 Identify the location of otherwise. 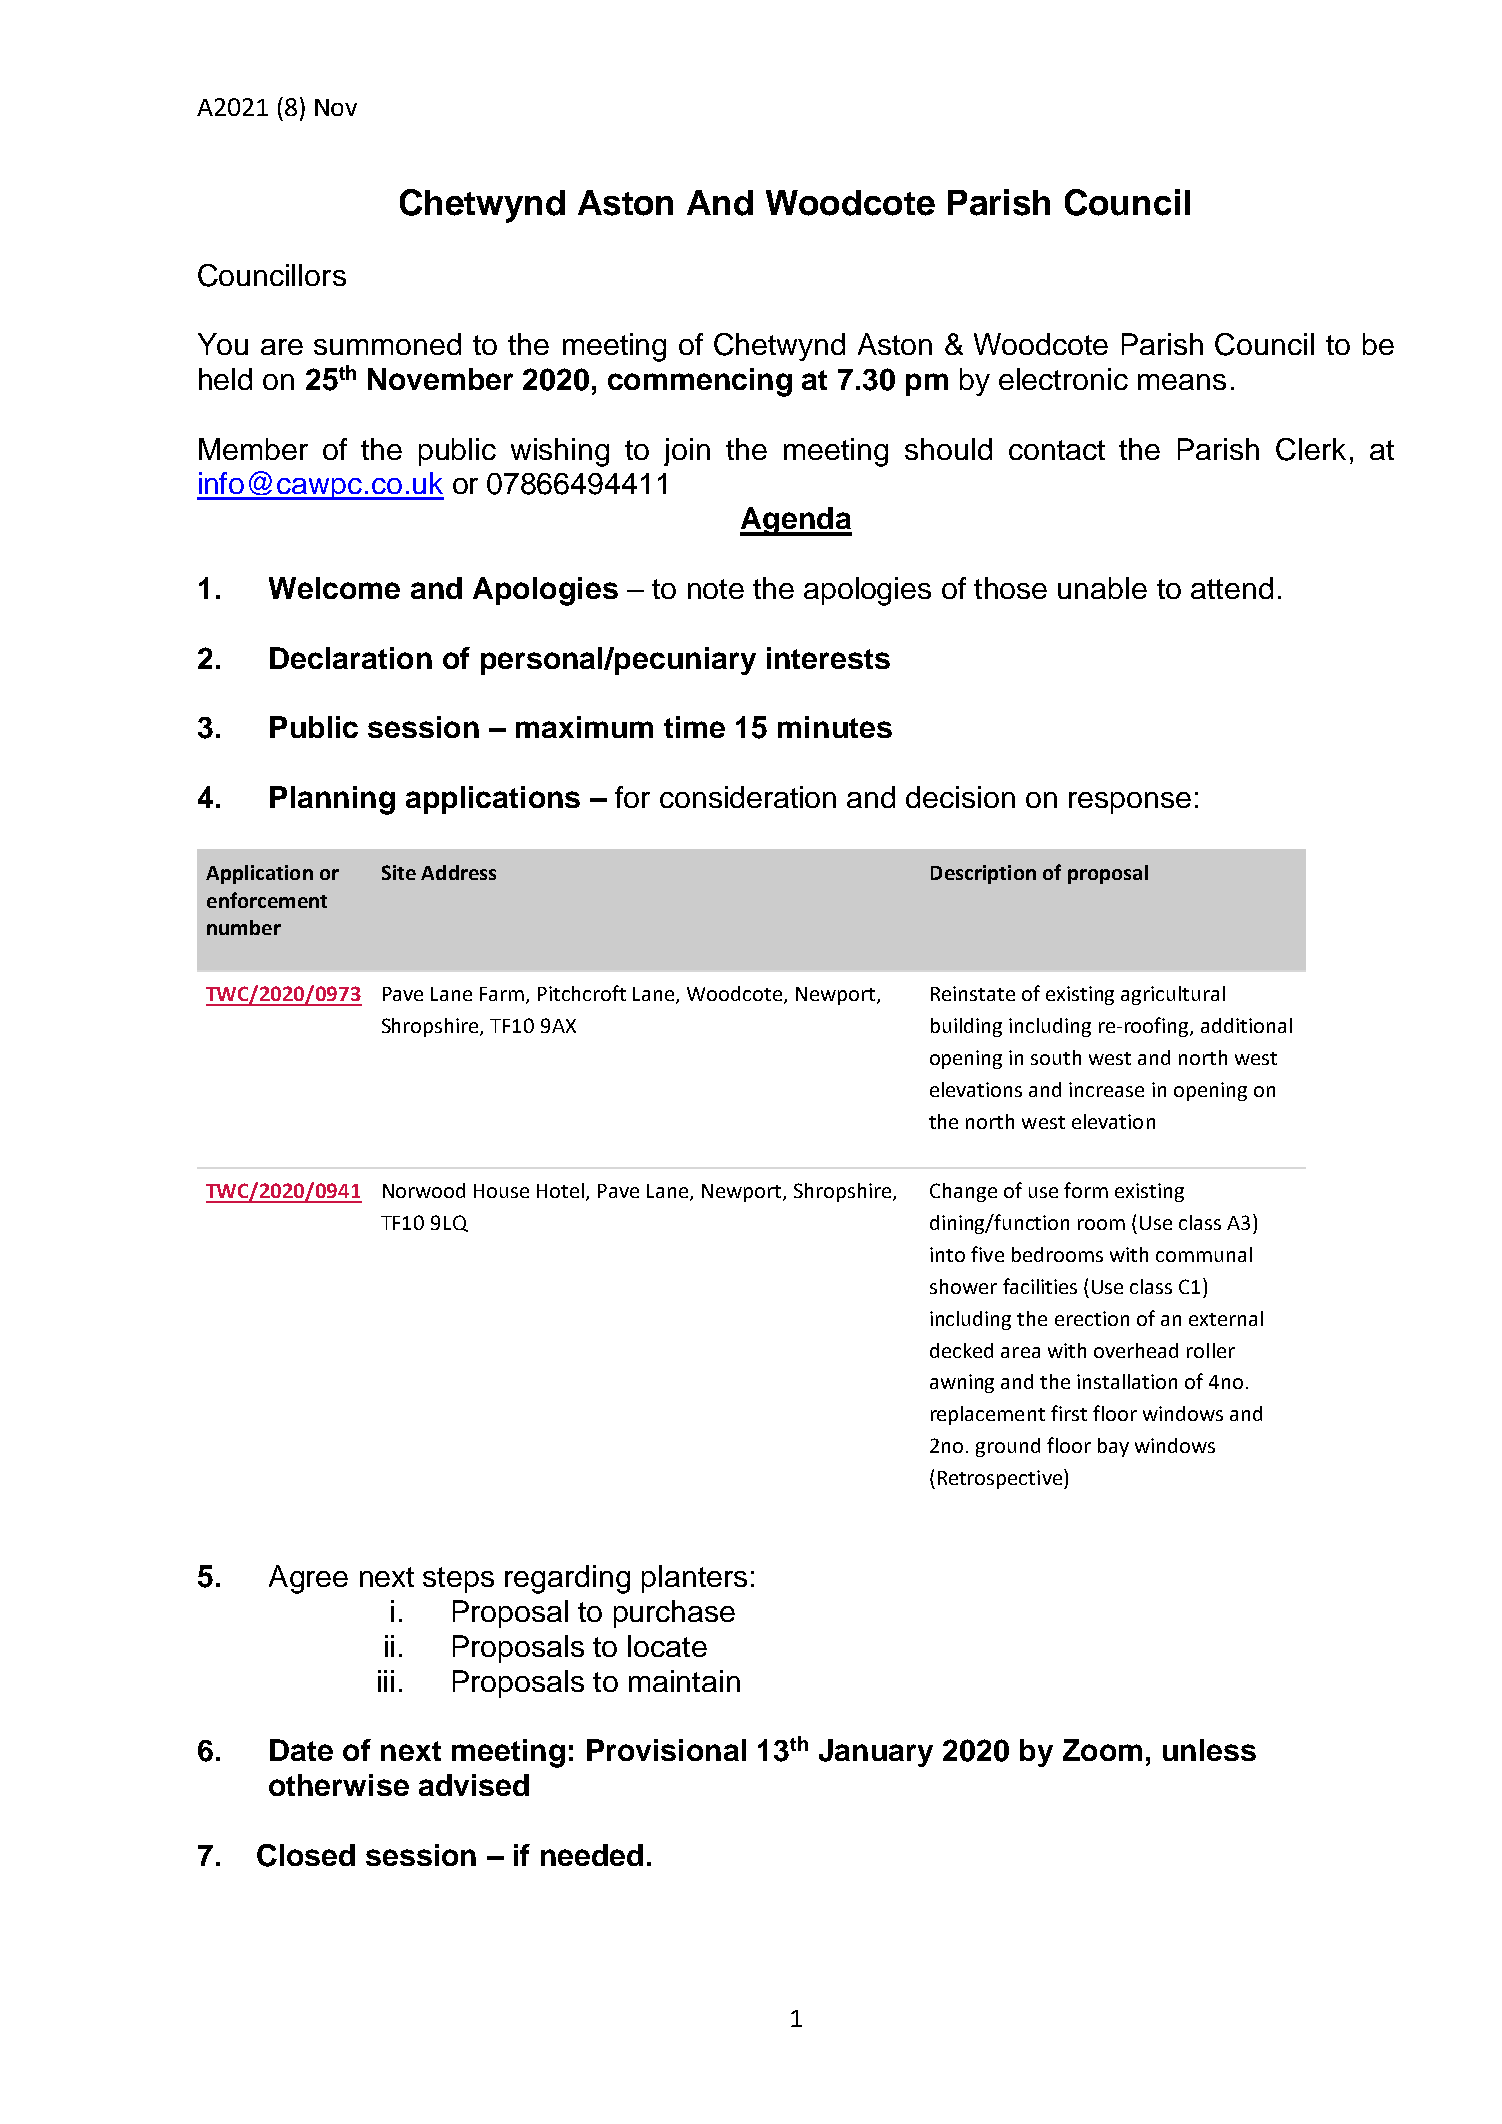
(339, 1785).
